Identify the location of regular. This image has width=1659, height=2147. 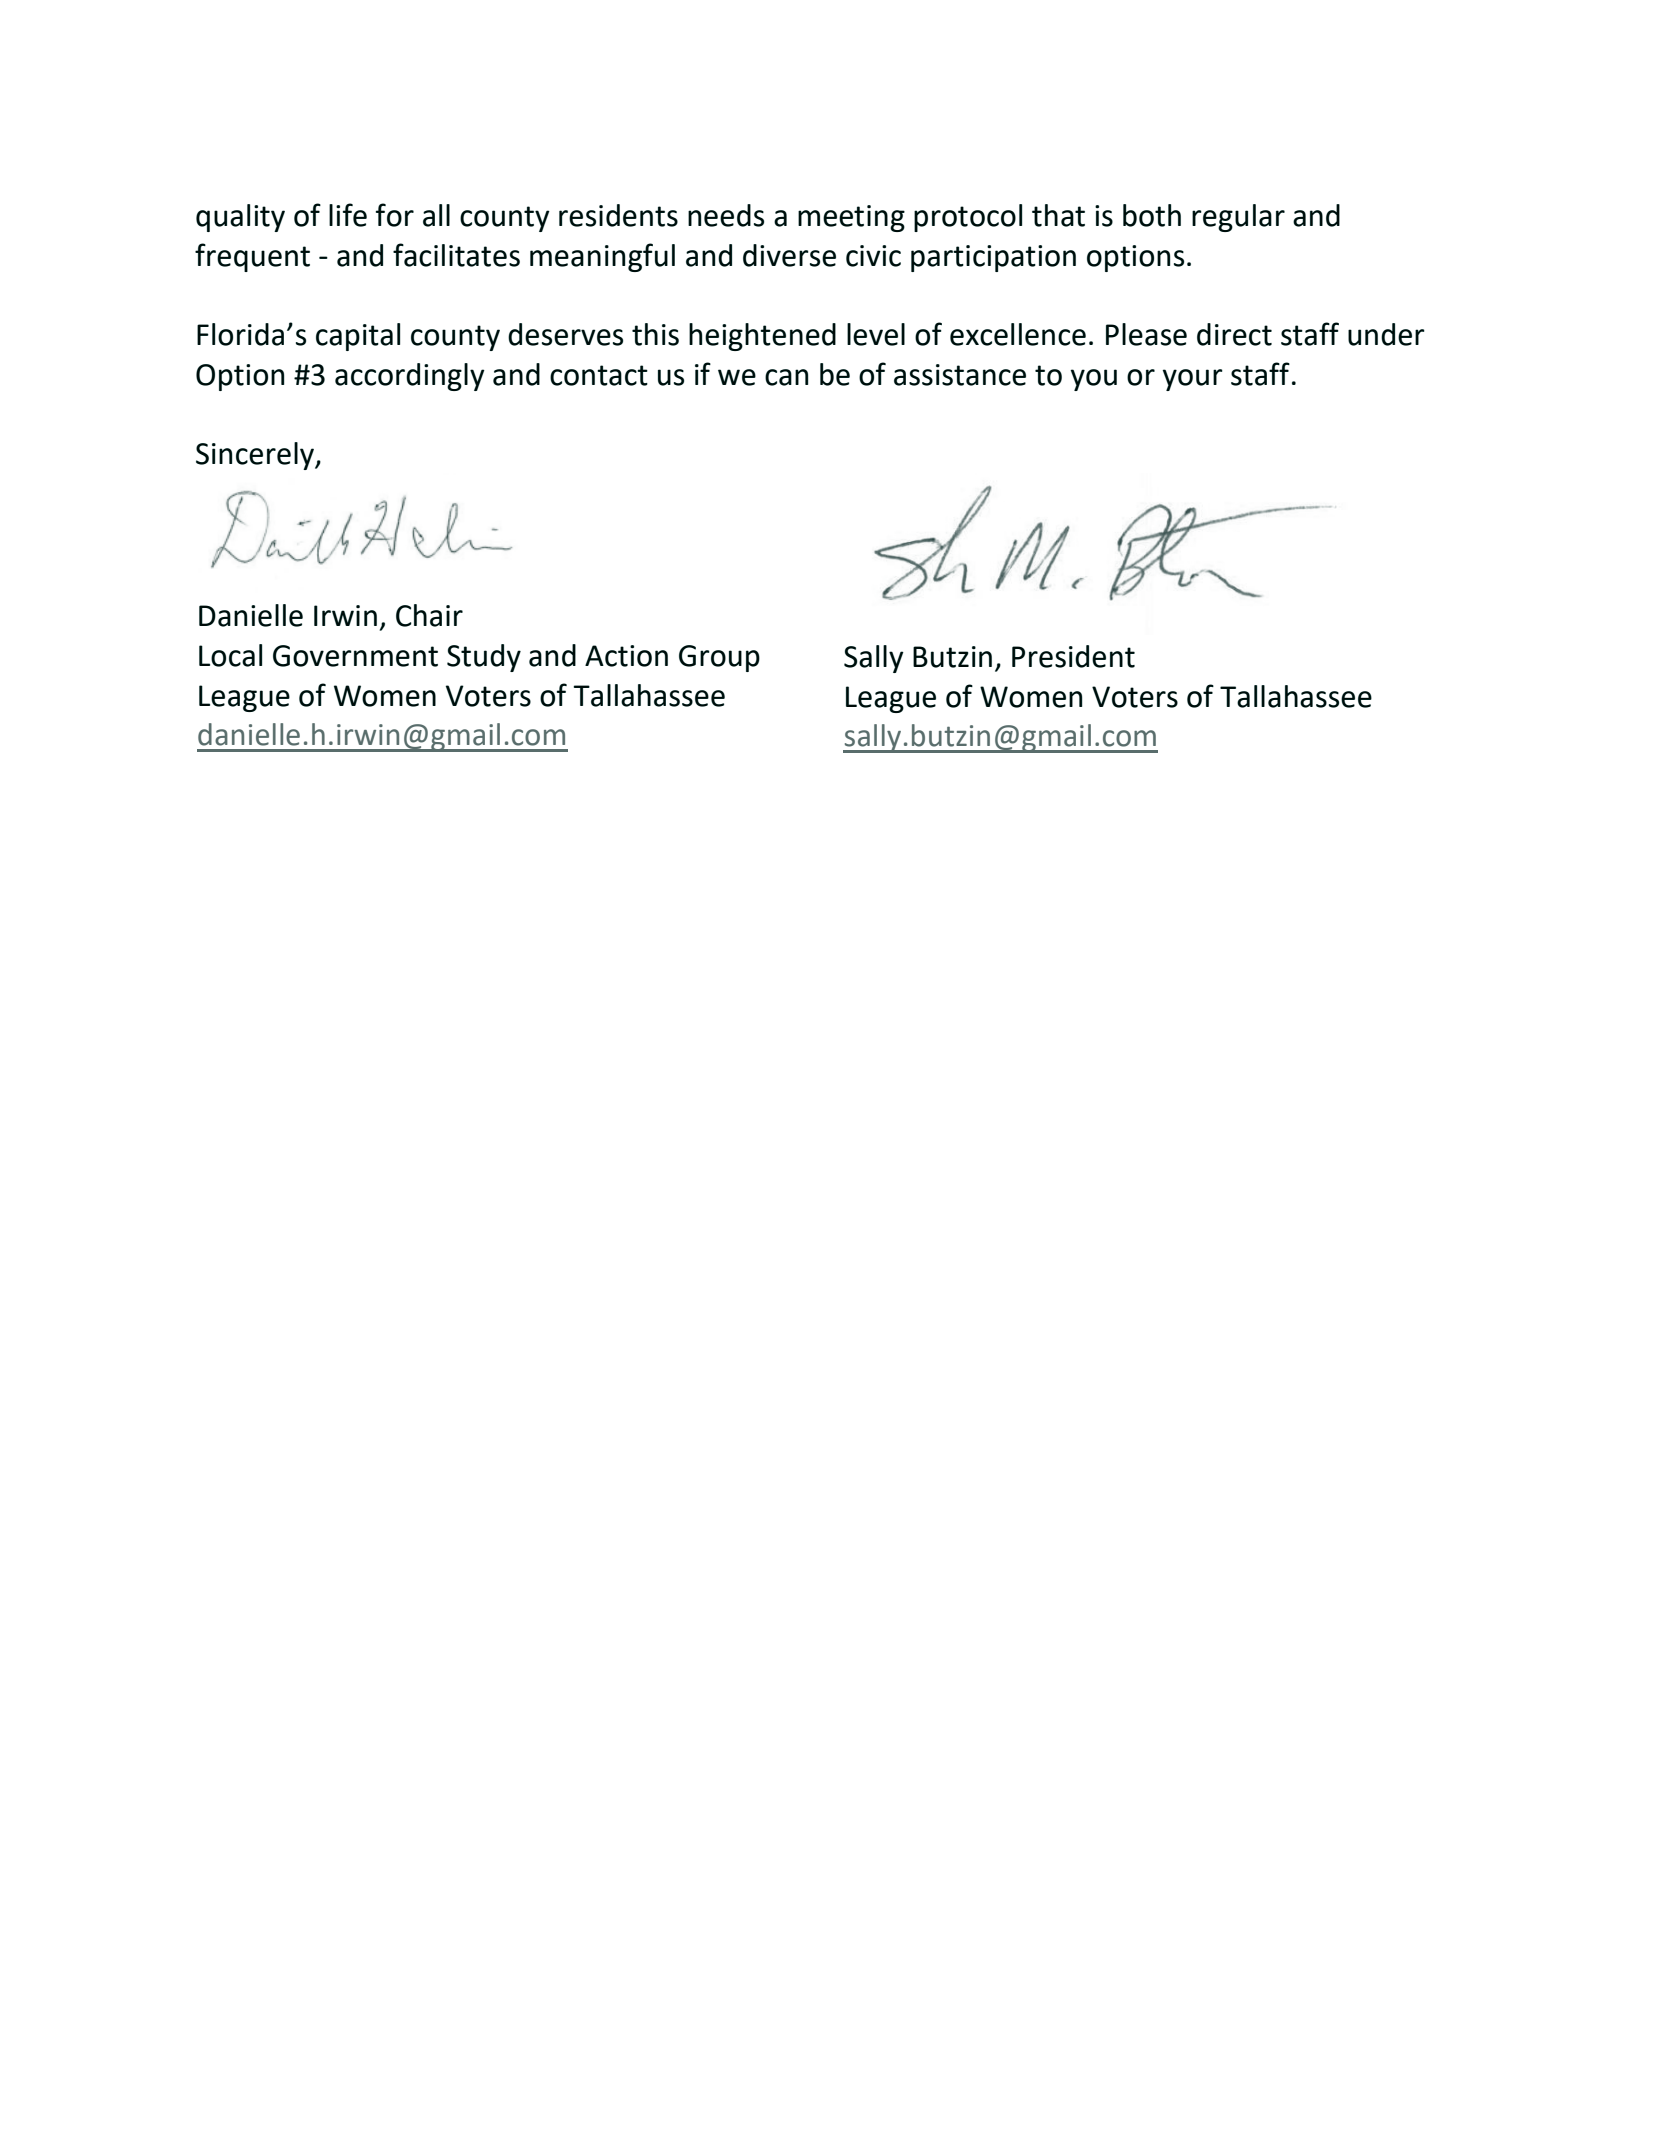
(1238, 218).
